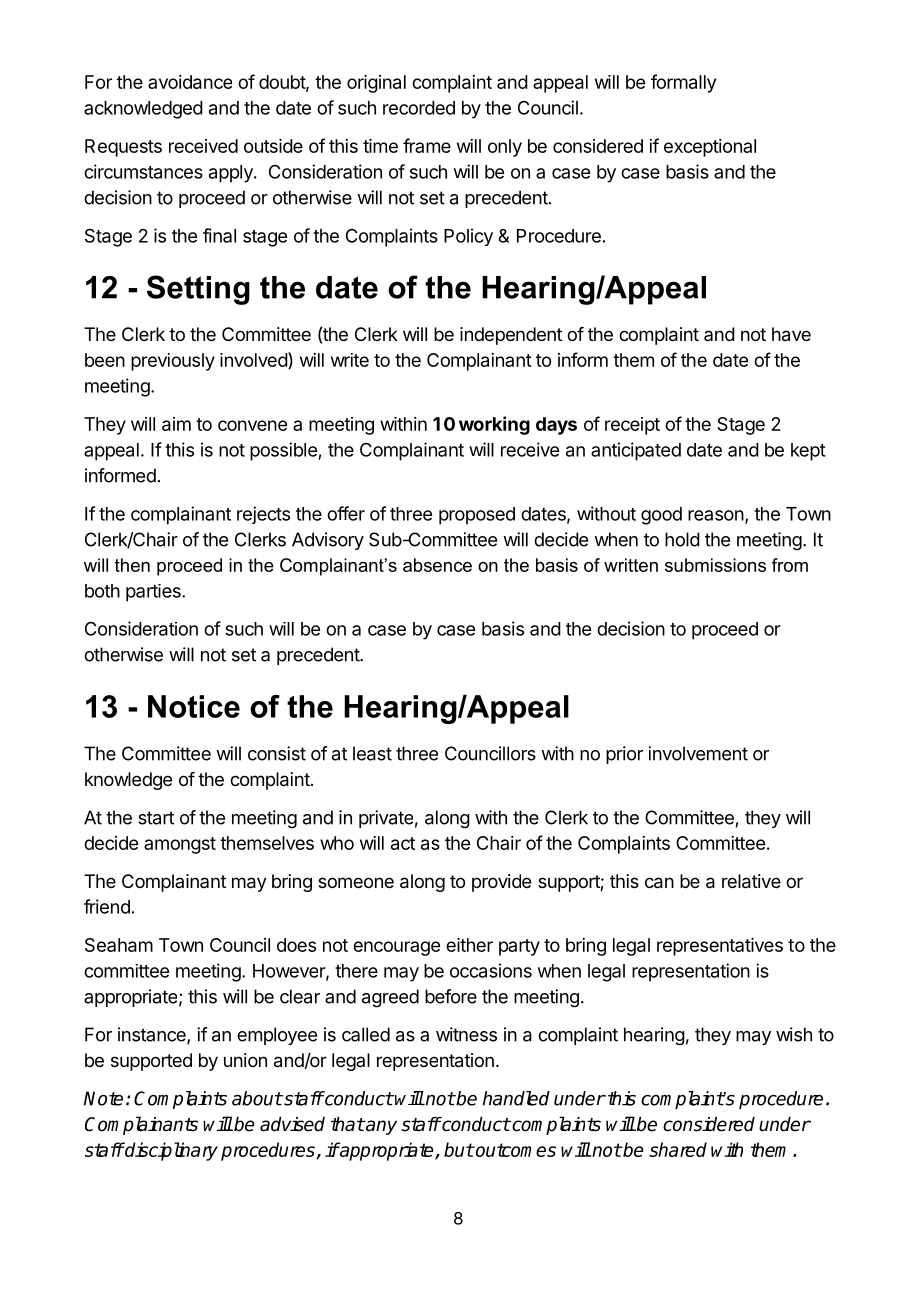 The width and height of the document is (924, 1308). Describe the element at coordinates (419, 108) in the document. I see `recorded` at that location.
